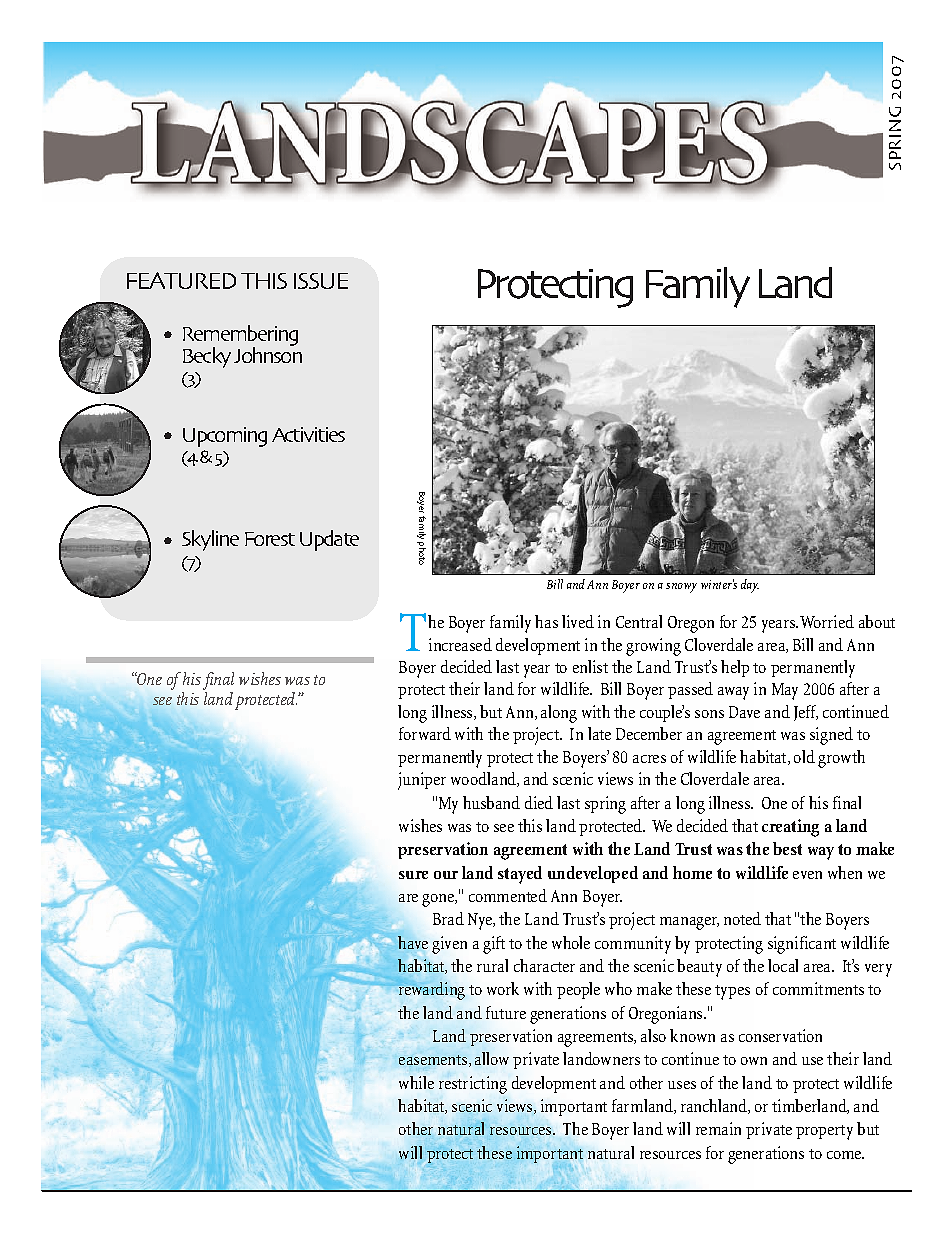  I want to click on stayed, so click(520, 875).
